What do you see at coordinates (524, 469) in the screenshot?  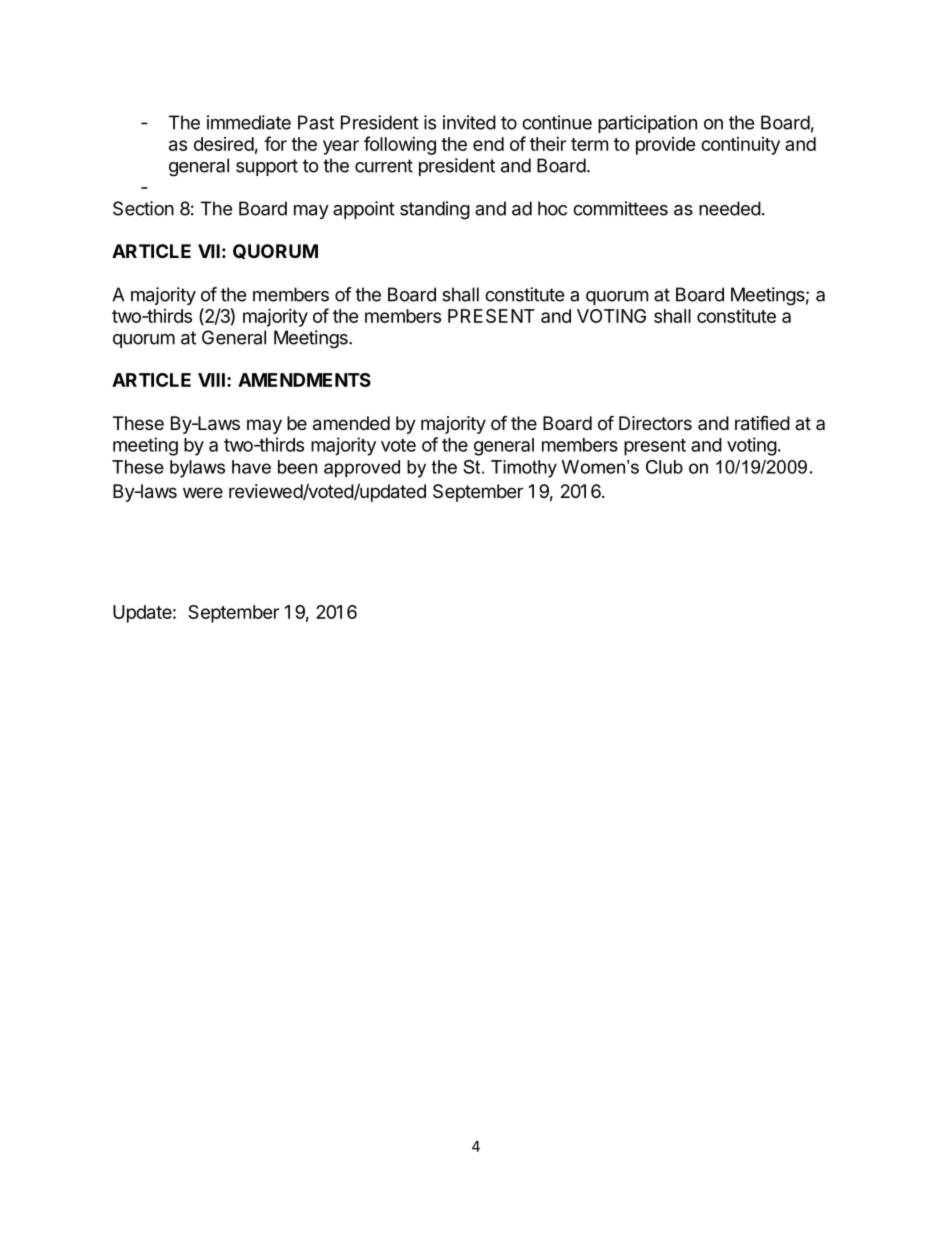 I see `Timothy` at bounding box center [524, 469].
